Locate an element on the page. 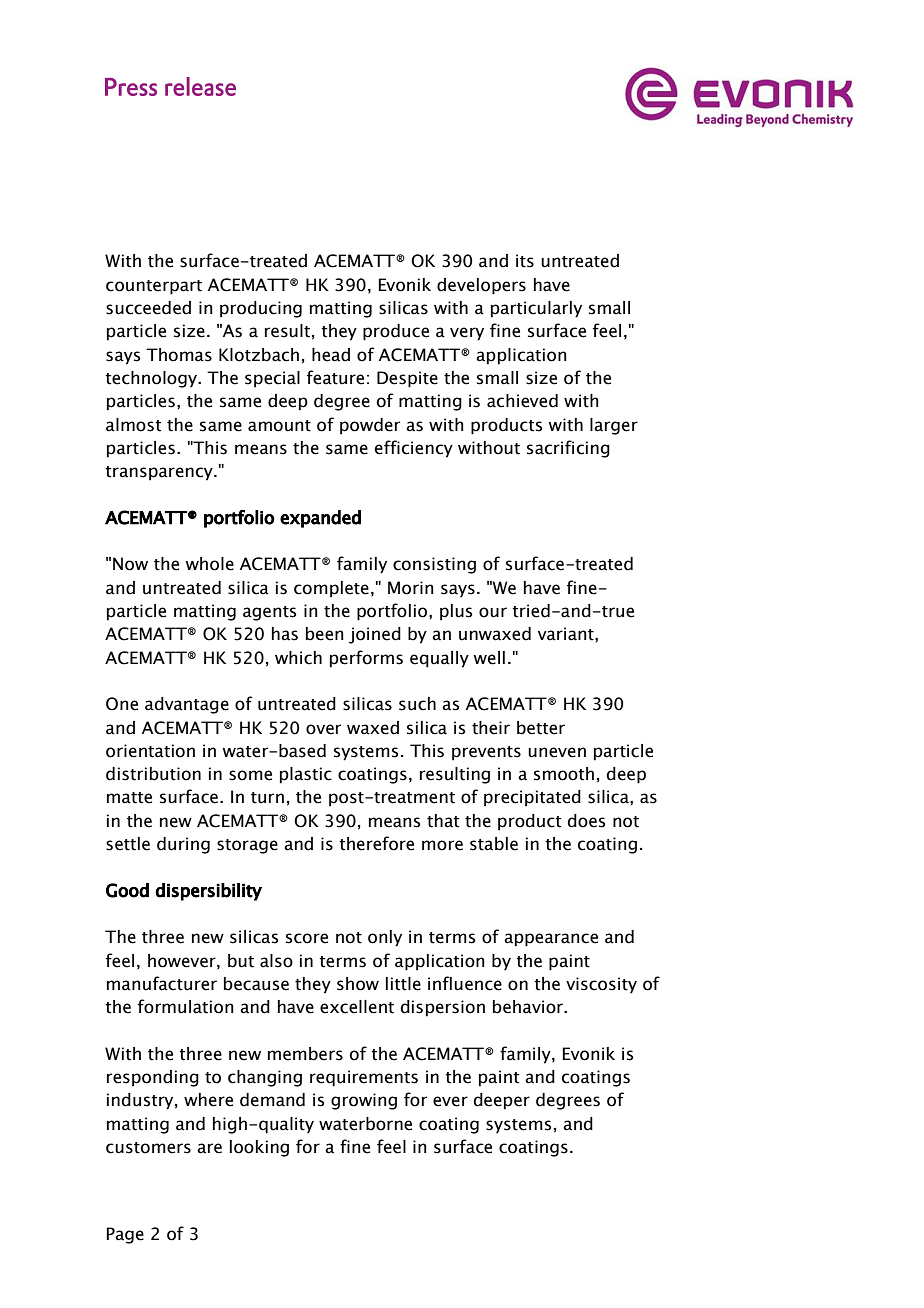 This image has height=1308, width=924. counterpart is located at coordinates (154, 287).
